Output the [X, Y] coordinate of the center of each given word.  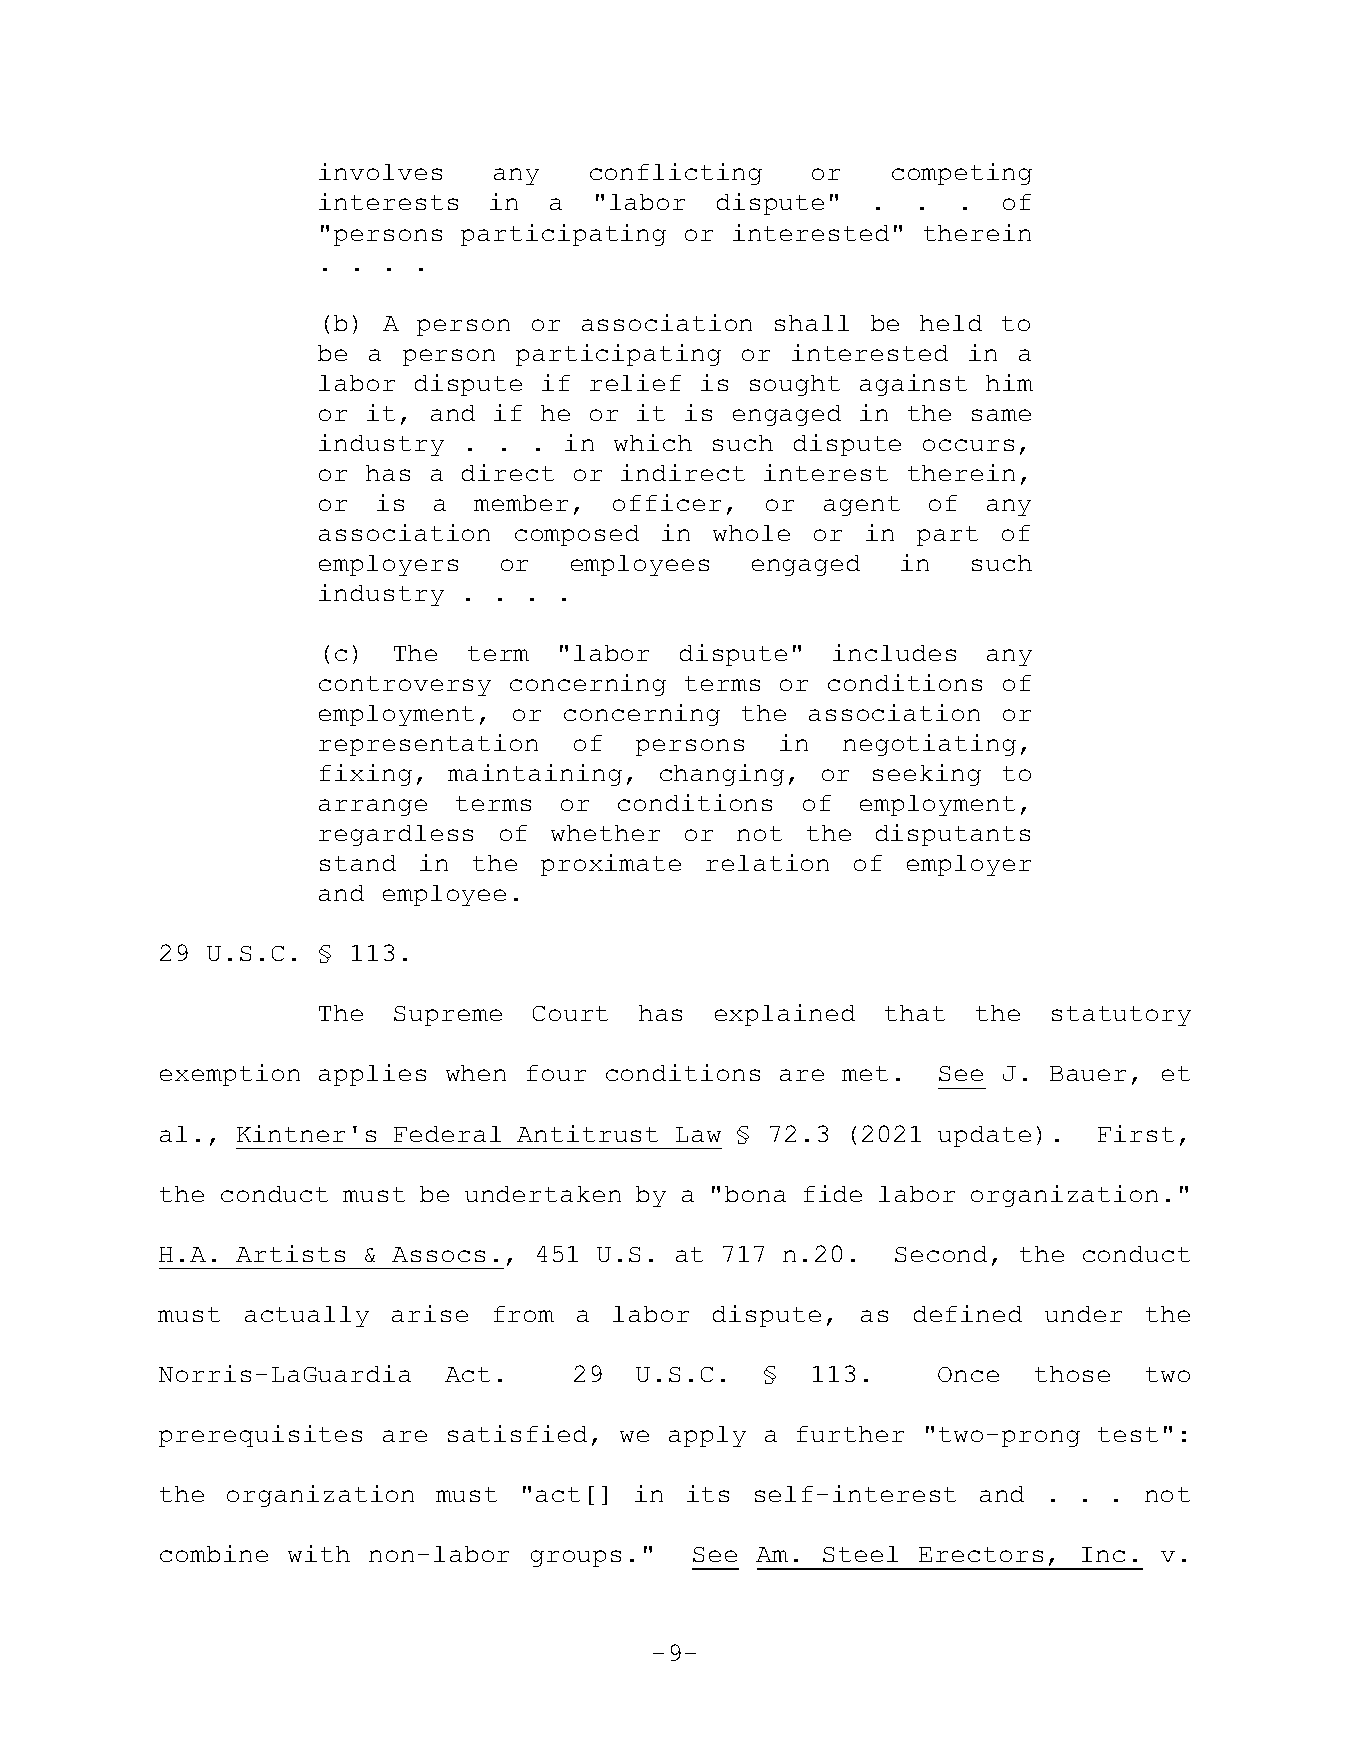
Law [698, 1134]
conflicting [676, 174]
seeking [927, 775]
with [319, 1553]
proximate [611, 865]
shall [812, 323]
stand [358, 863]
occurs [968, 445]
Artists [290, 1253]
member [521, 503]
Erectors [981, 1554]
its [708, 1493]
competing [962, 174]
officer [667, 502]
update [984, 1136]
